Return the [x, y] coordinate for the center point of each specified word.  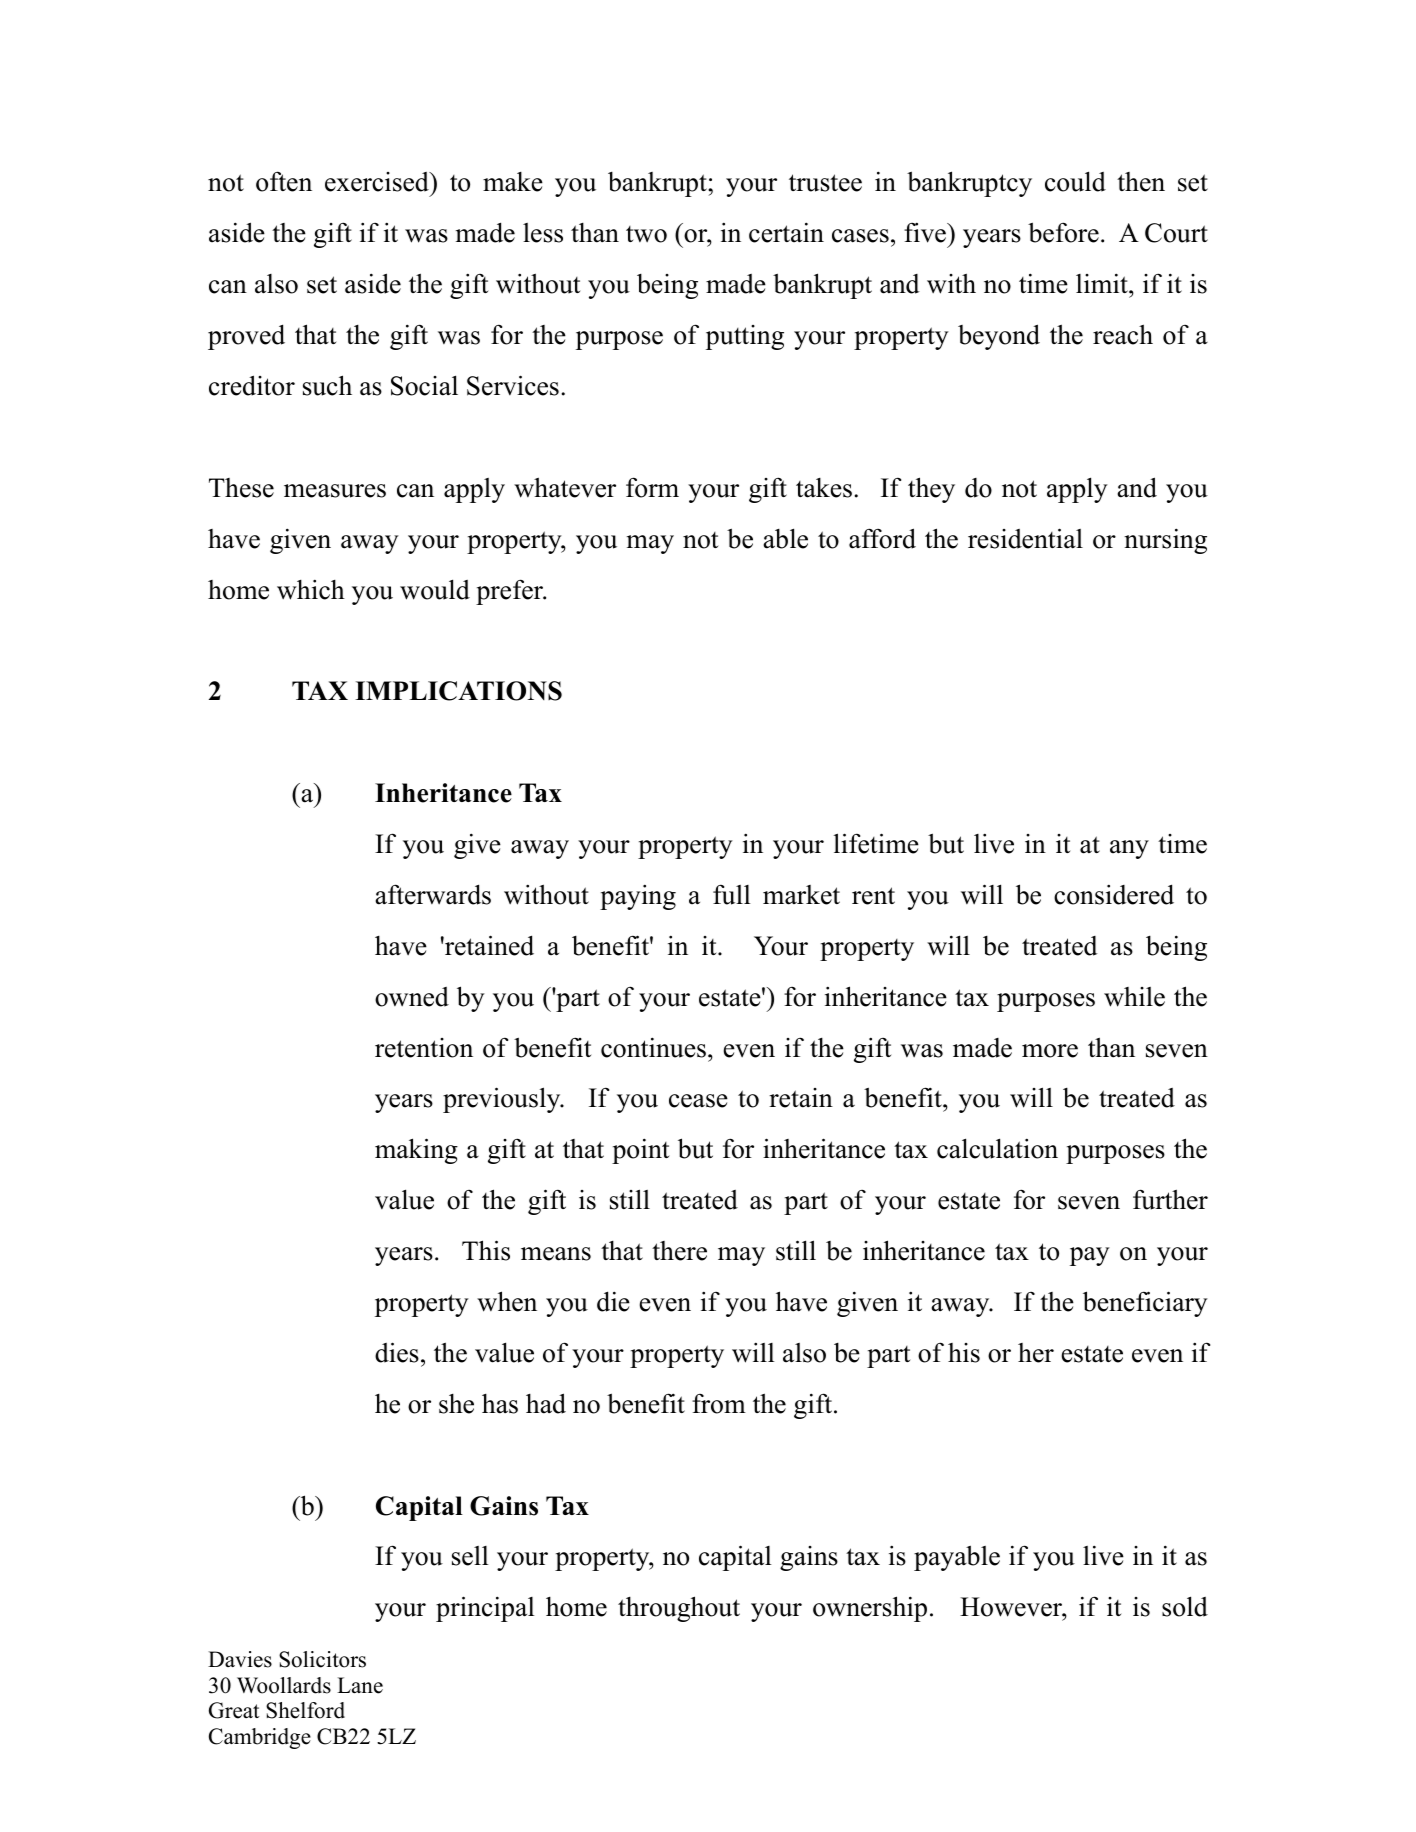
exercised [378, 182]
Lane [360, 1685]
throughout [679, 1609]
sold [1185, 1606]
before [1063, 232]
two [646, 234]
